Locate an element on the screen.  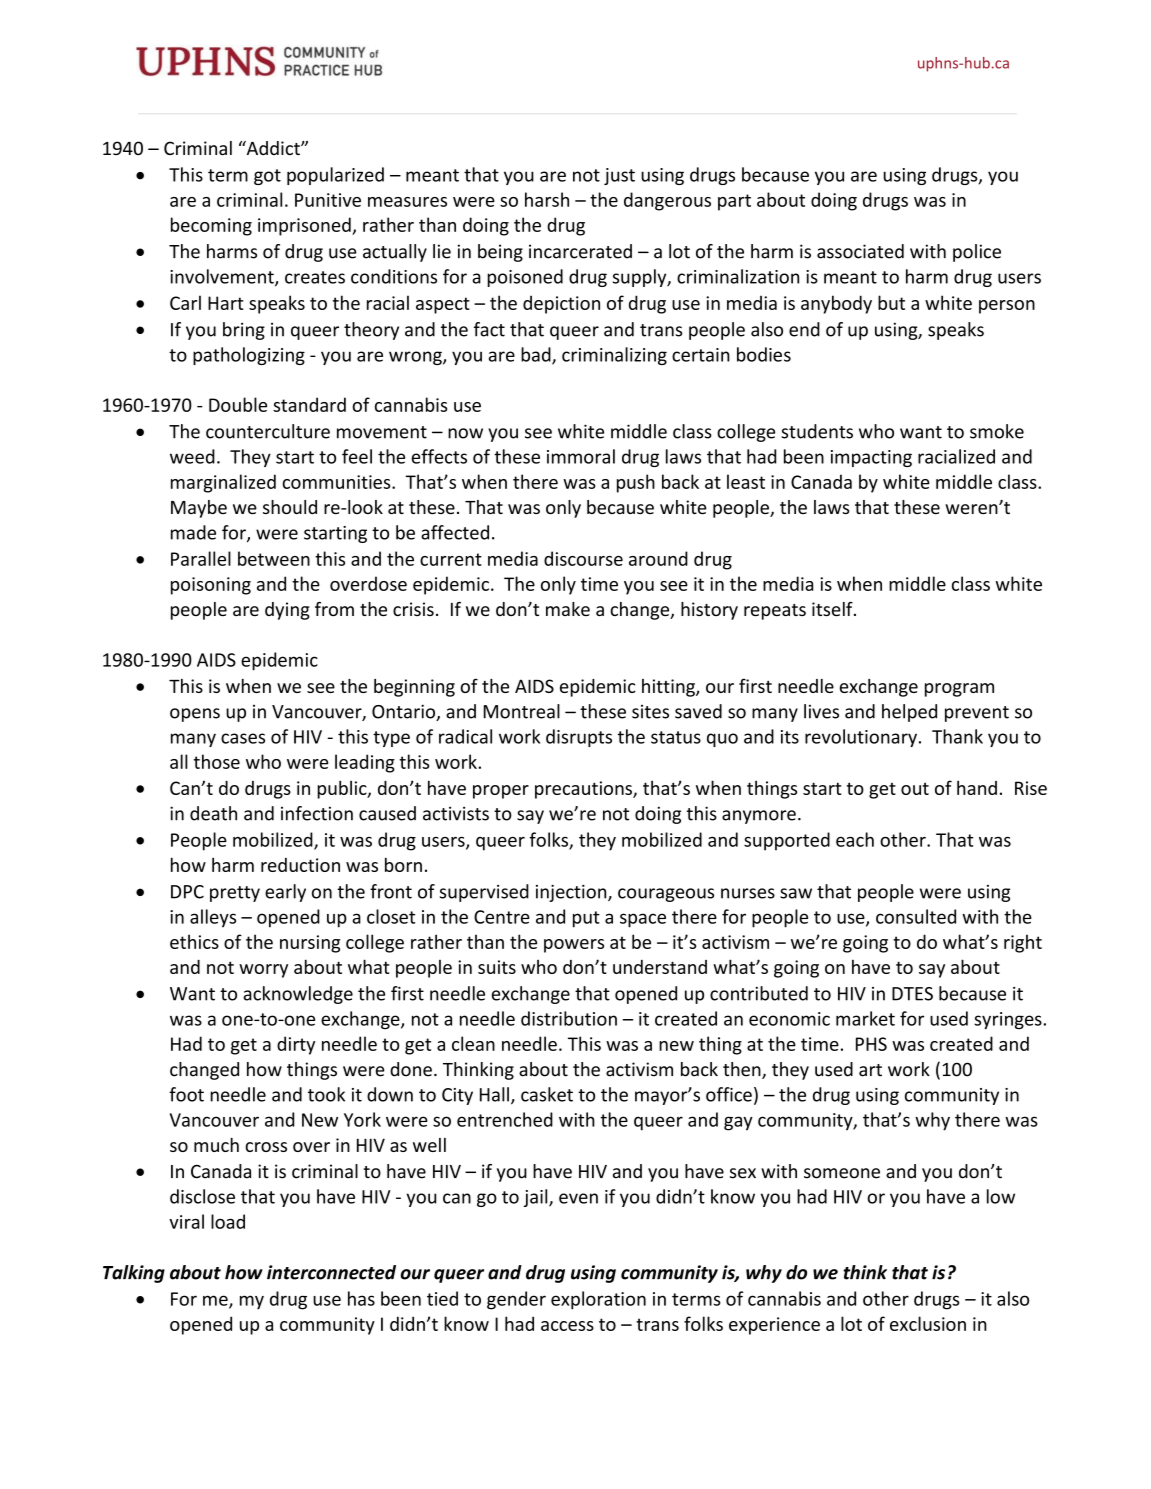
becoming is located at coordinates (211, 226).
